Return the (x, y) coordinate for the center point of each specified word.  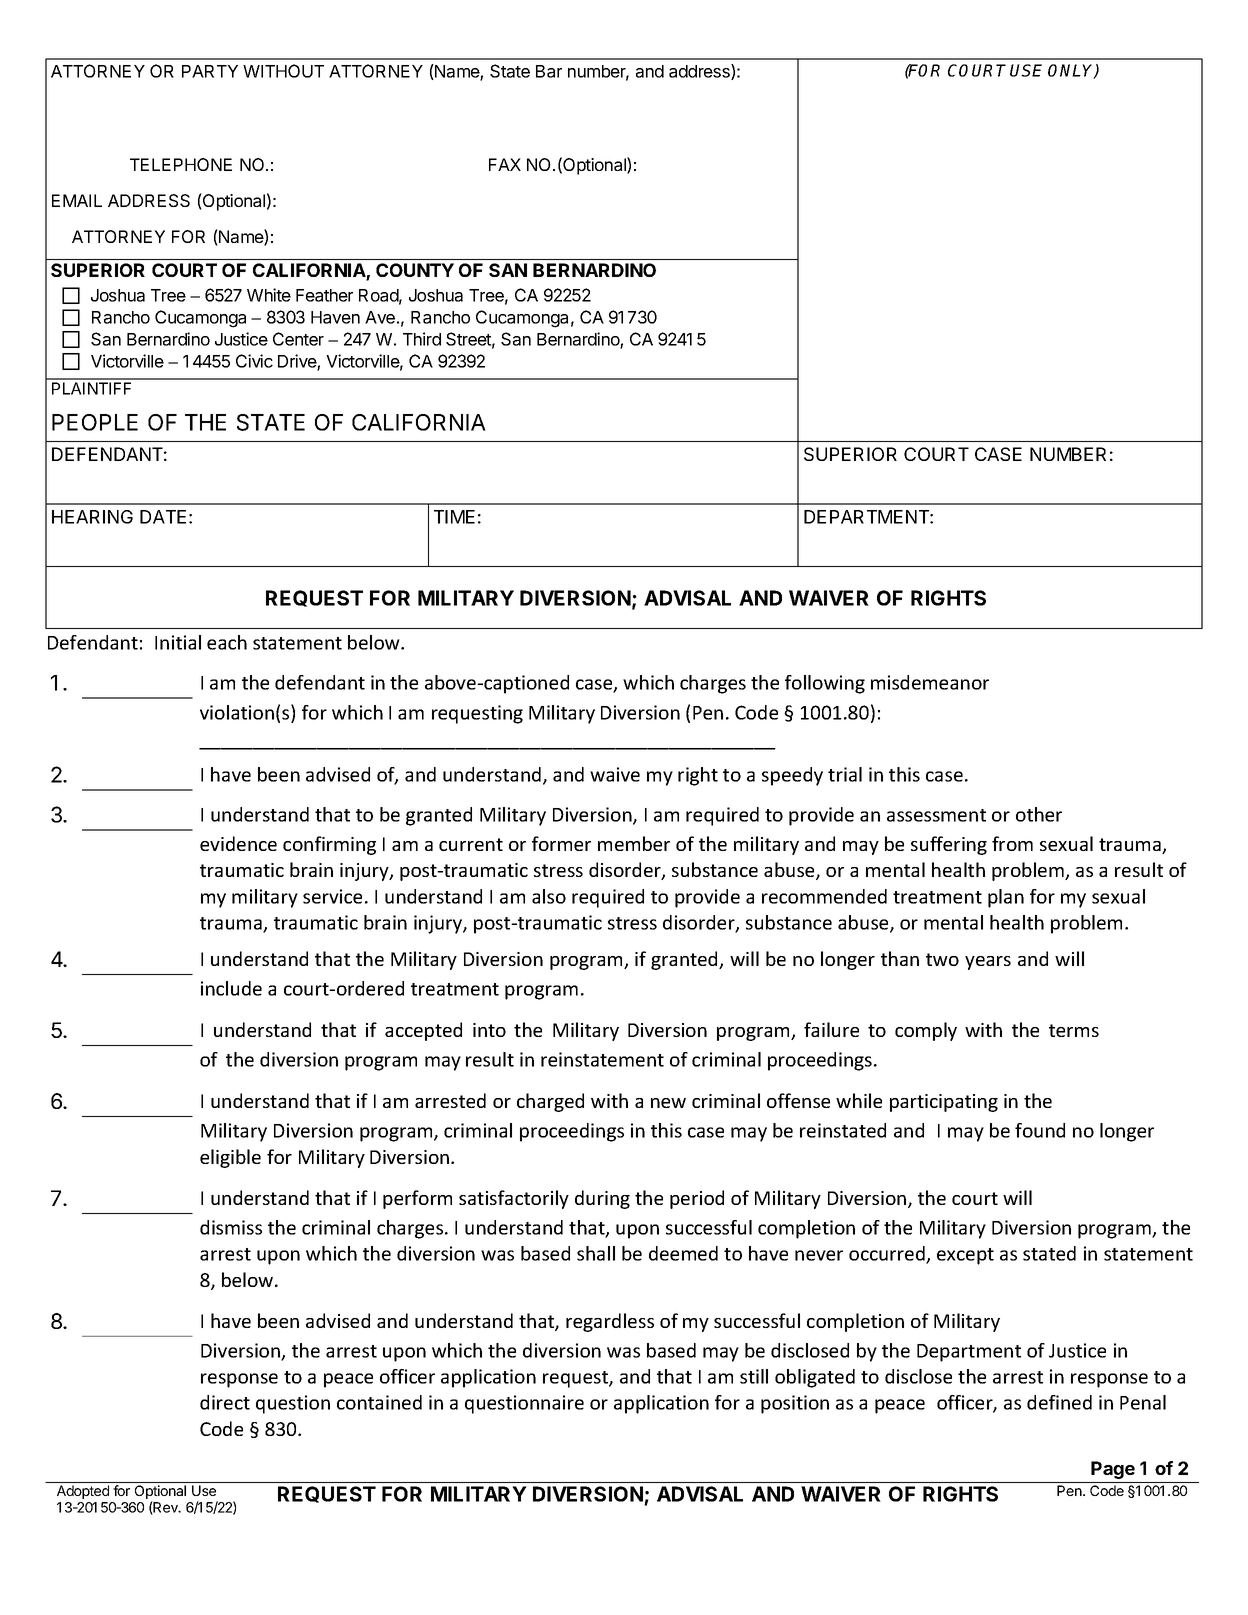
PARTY (210, 71)
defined (1059, 1402)
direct (225, 1402)
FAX (505, 164)
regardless (610, 1322)
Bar (549, 71)
